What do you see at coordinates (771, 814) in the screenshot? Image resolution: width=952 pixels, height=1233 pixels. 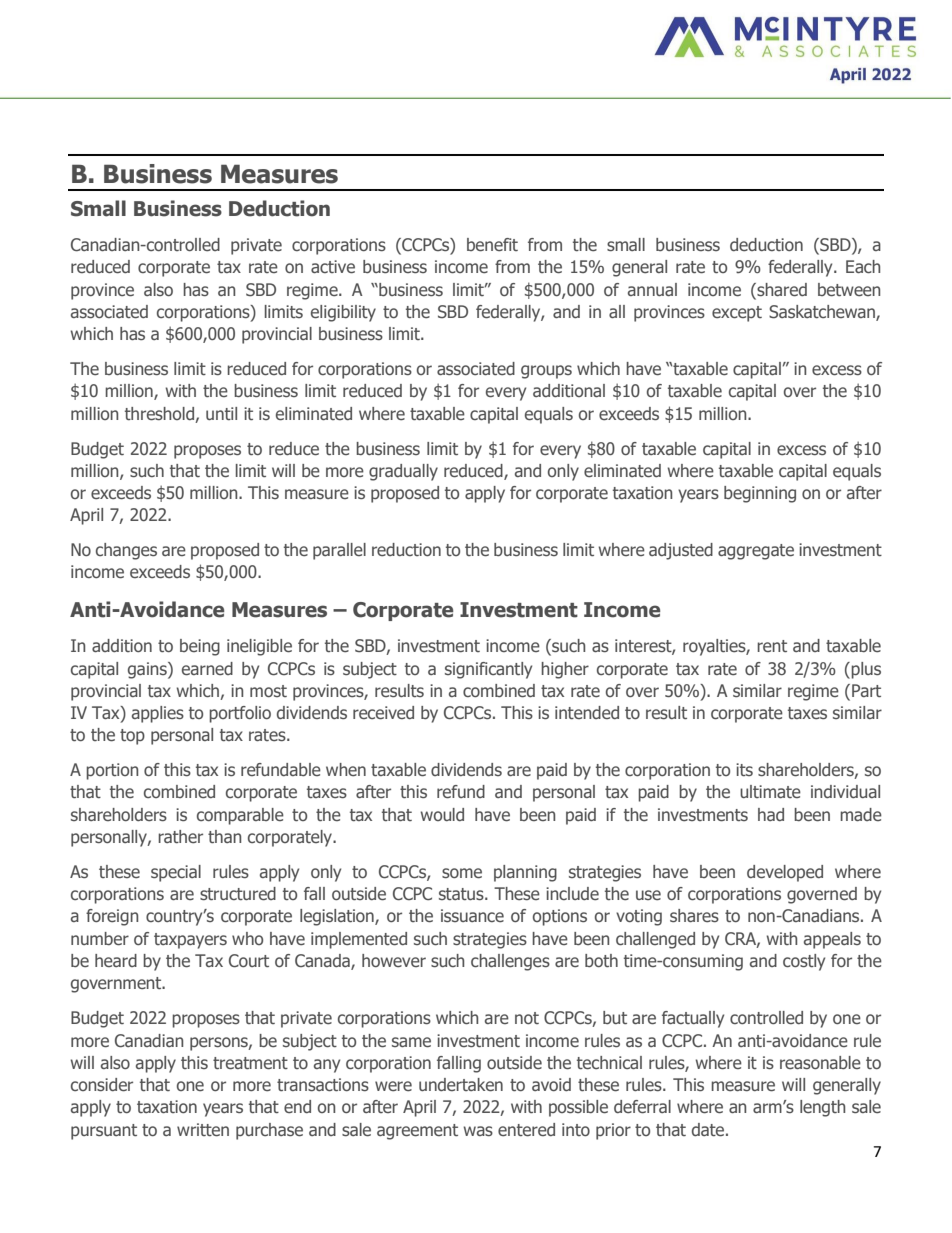 I see `had` at bounding box center [771, 814].
